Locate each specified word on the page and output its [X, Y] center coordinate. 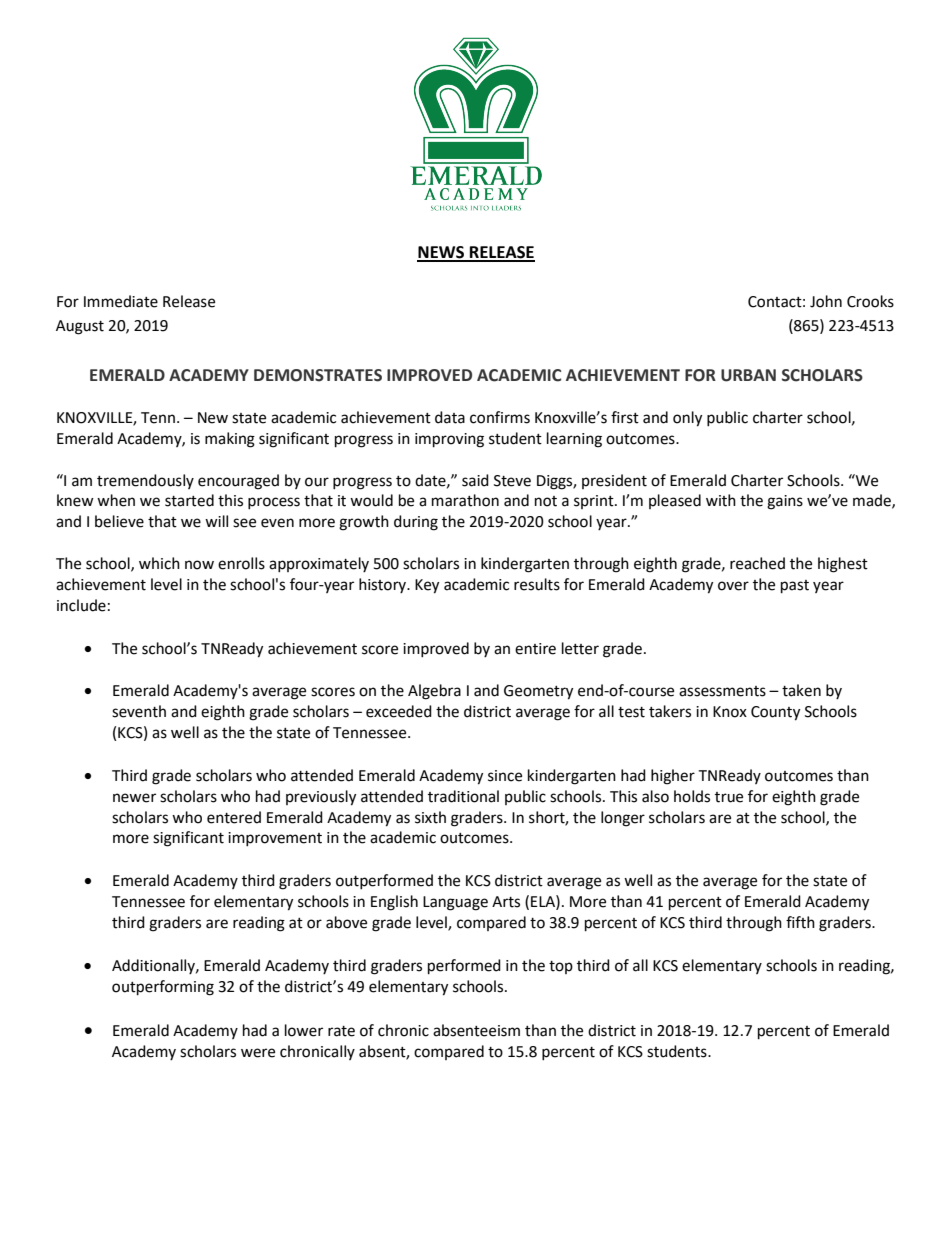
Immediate [121, 301]
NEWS [442, 253]
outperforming [163, 988]
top [561, 967]
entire [535, 649]
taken [801, 690]
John [826, 301]
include [81, 605]
